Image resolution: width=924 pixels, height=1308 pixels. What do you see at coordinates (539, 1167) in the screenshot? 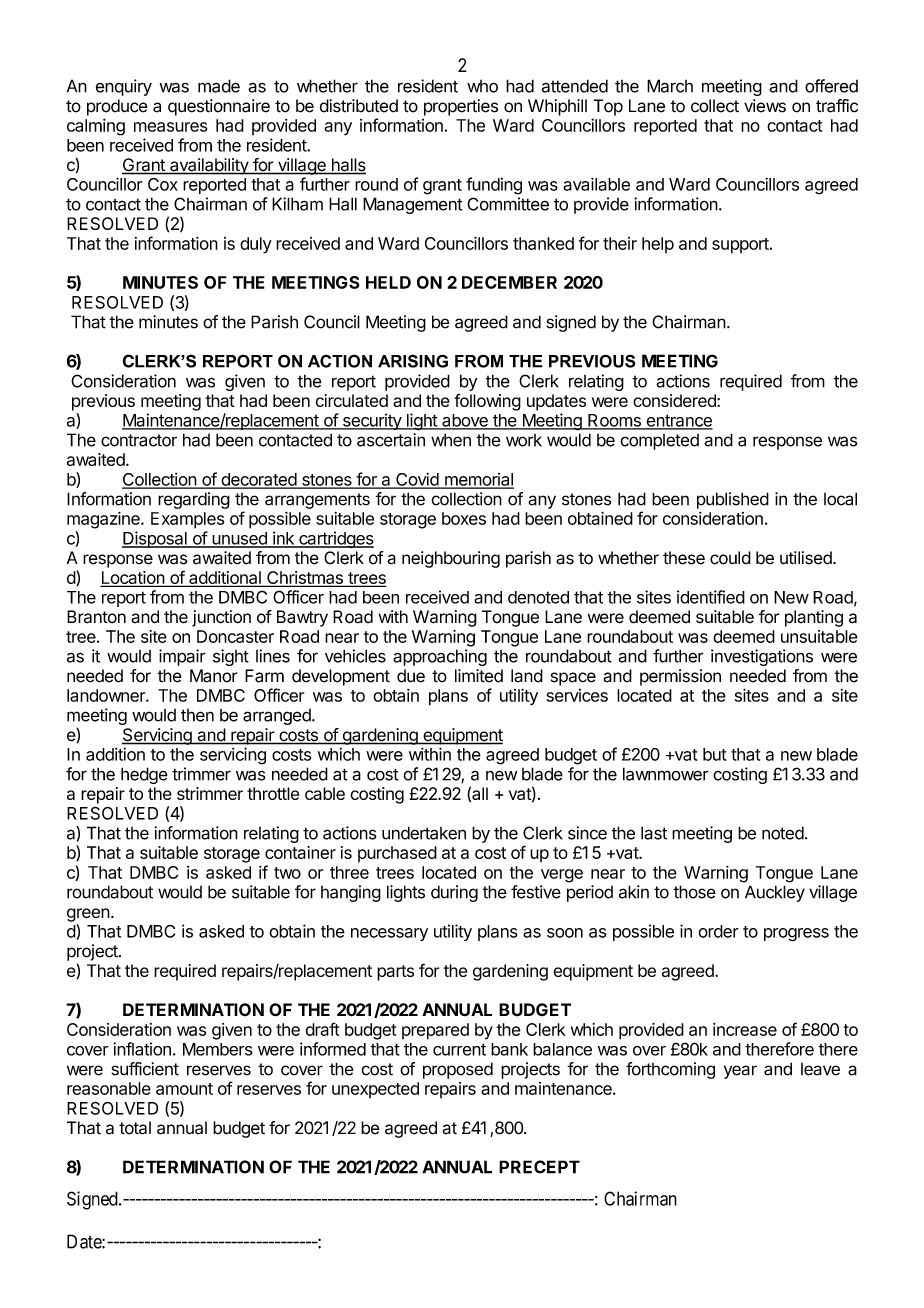
I see `PRECEPT` at bounding box center [539, 1167].
